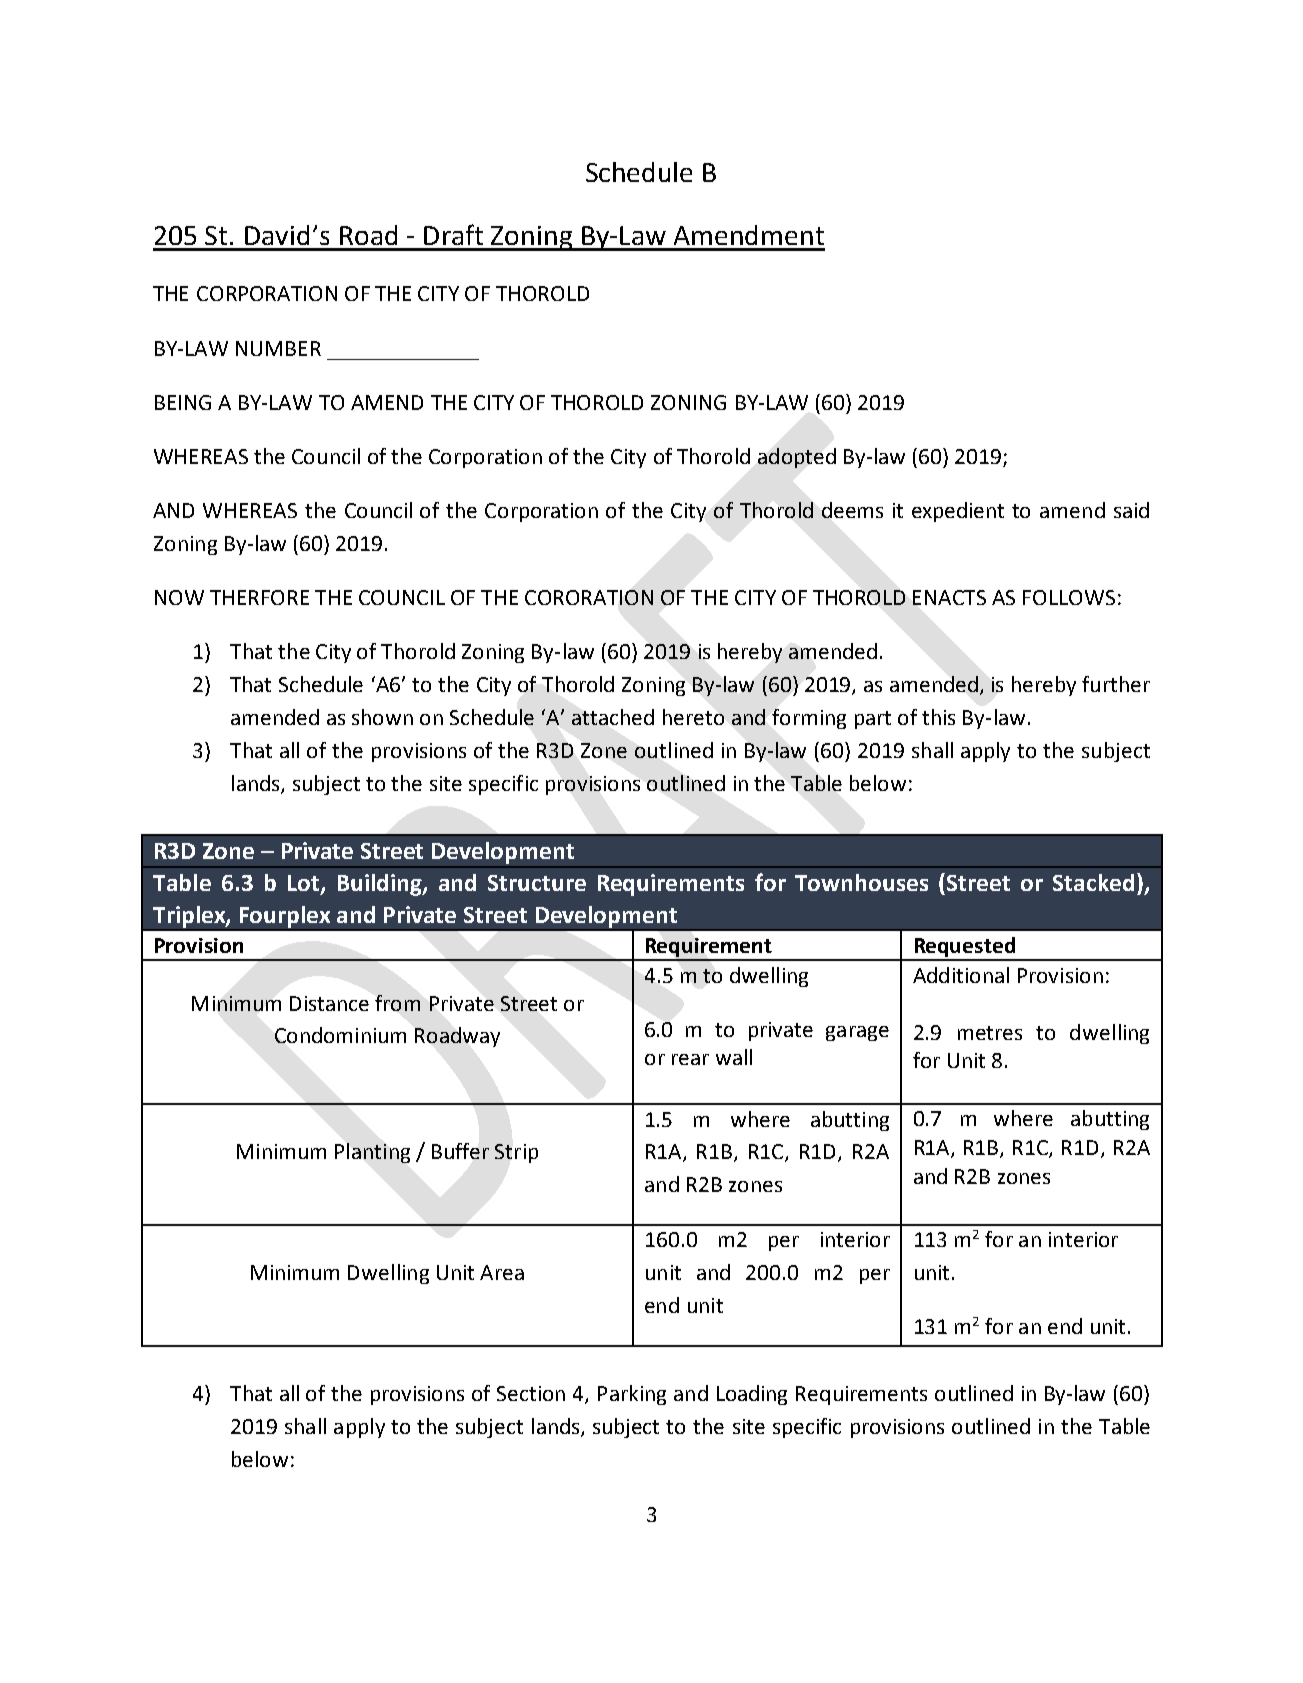 The width and height of the screenshot is (1303, 1683). Describe the element at coordinates (278, 348) in the screenshot. I see `NUMBER` at that location.
